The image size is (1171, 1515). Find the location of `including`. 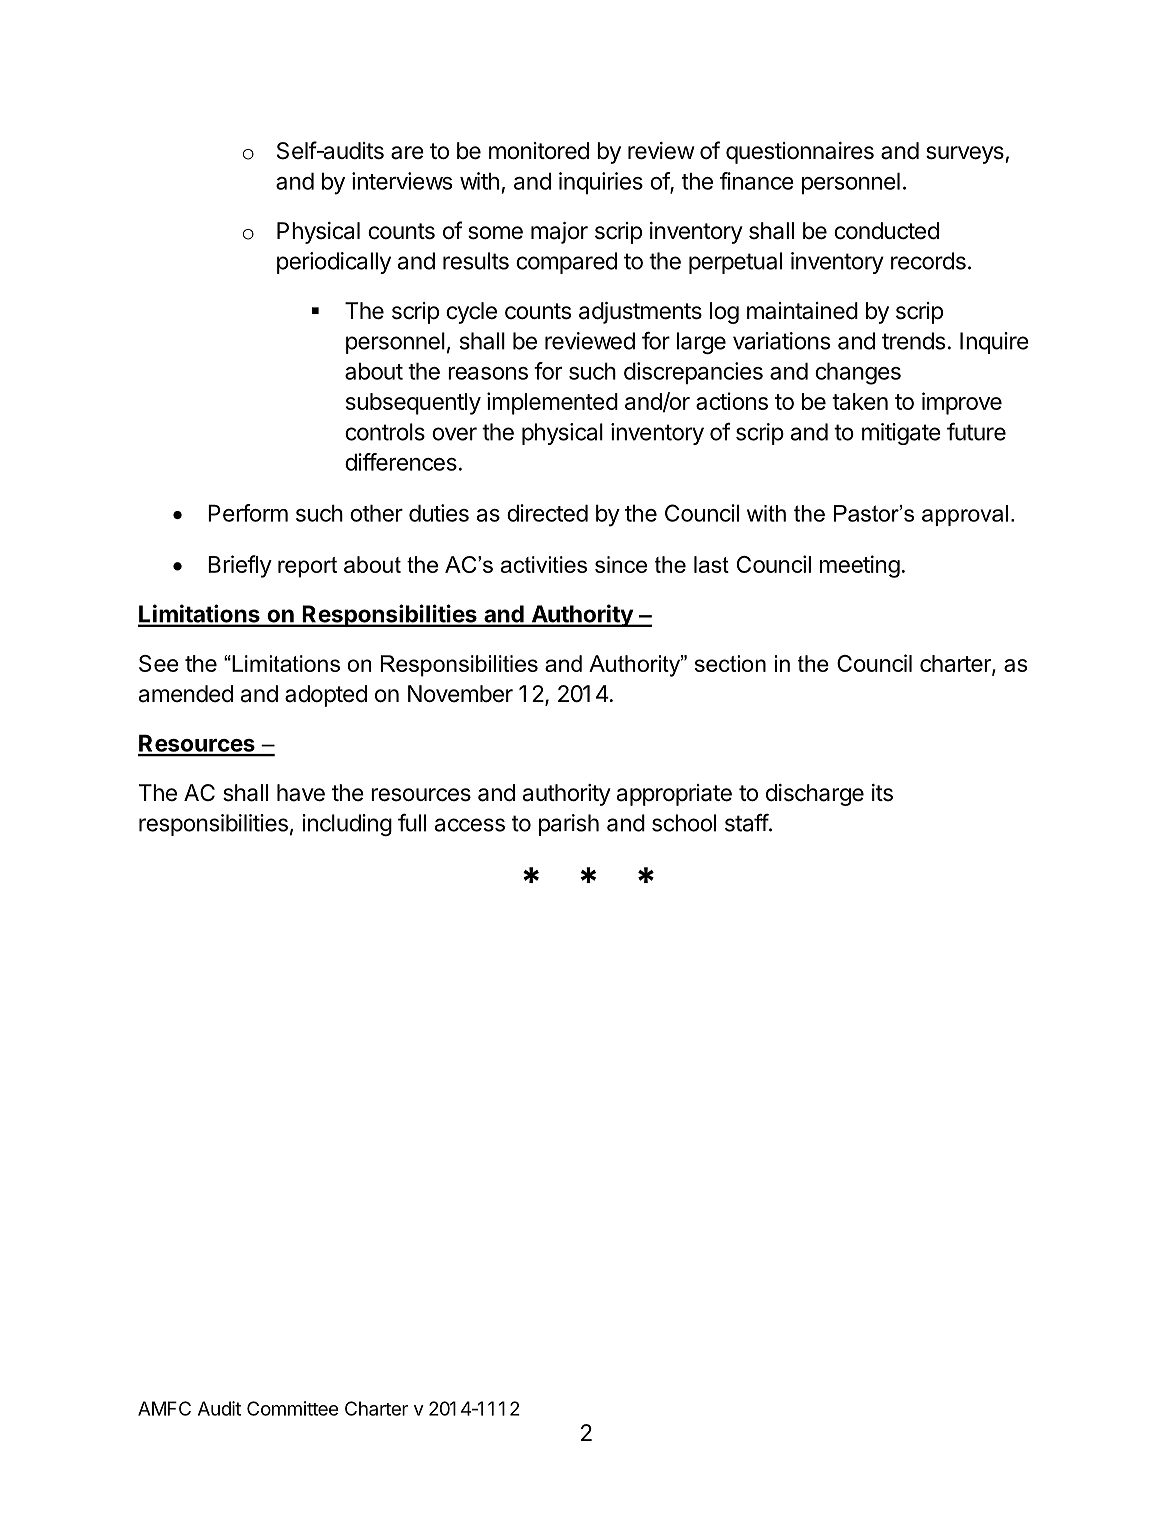

including is located at coordinates (347, 825).
